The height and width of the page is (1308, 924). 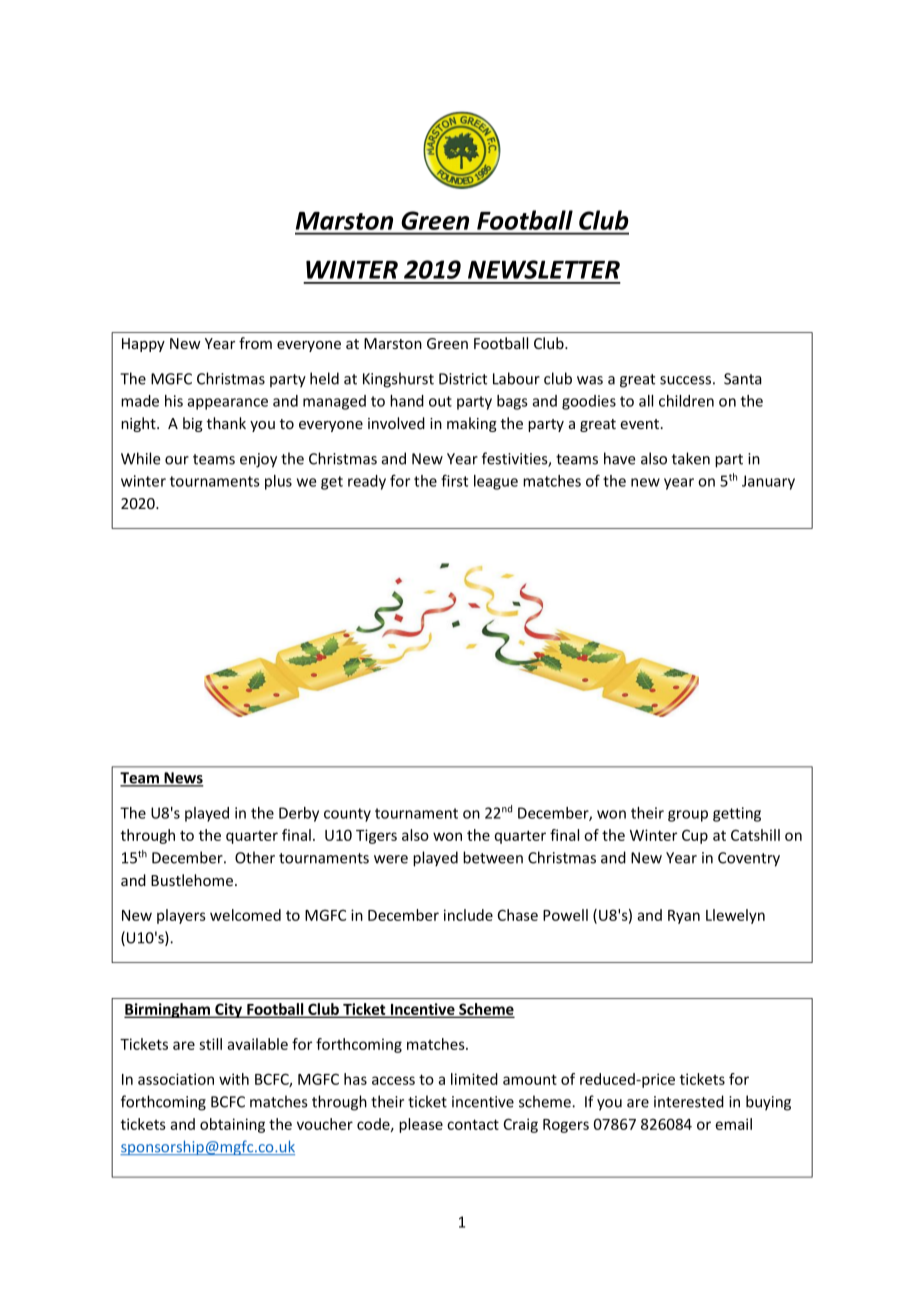 What do you see at coordinates (299, 814) in the page?
I see `Derby` at bounding box center [299, 814].
